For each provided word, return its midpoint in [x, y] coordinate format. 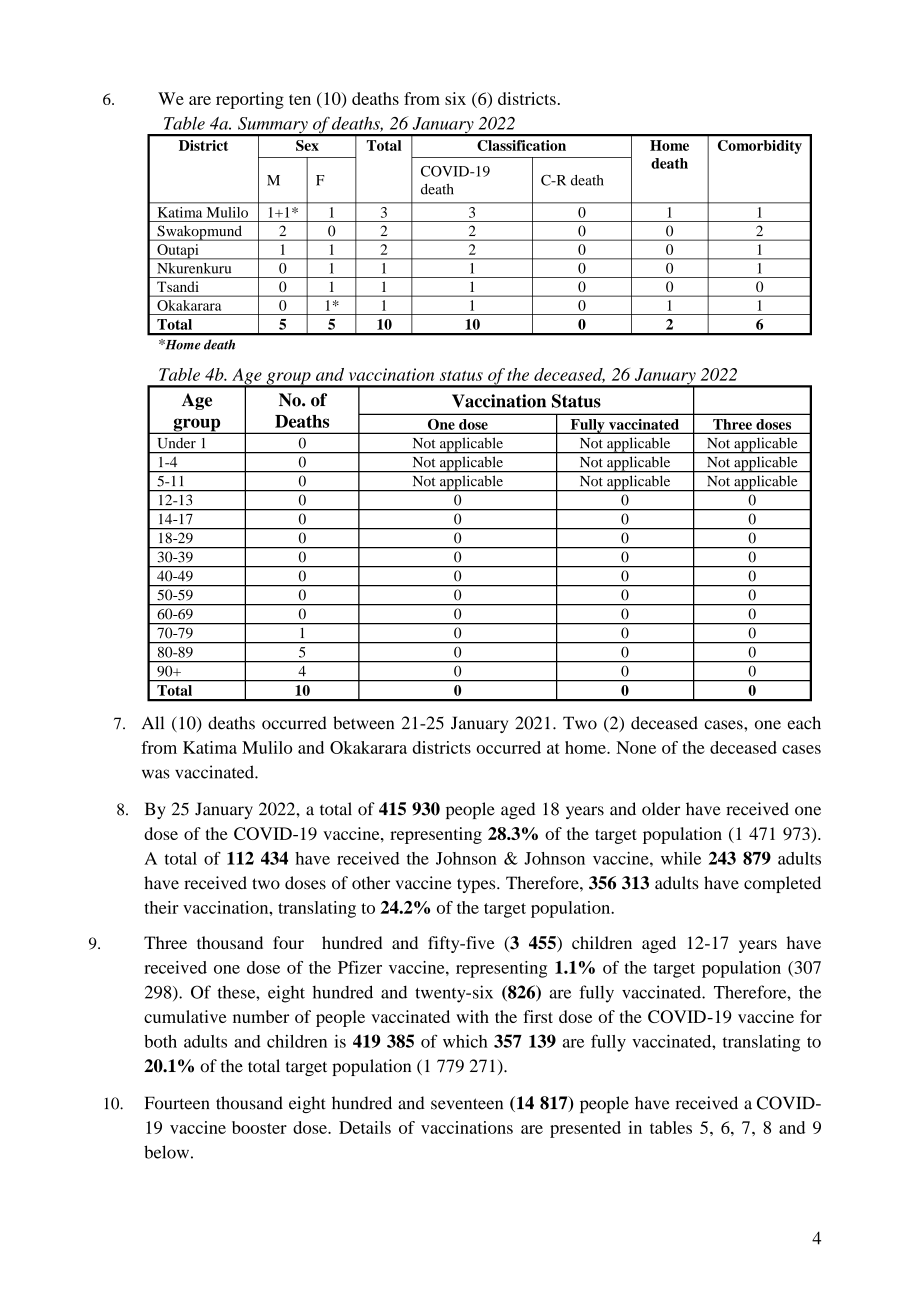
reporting [250, 100]
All [153, 722]
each [804, 723]
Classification [521, 145]
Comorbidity [760, 147]
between [363, 723]
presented [585, 1129]
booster [259, 1127]
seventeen [467, 1104]
